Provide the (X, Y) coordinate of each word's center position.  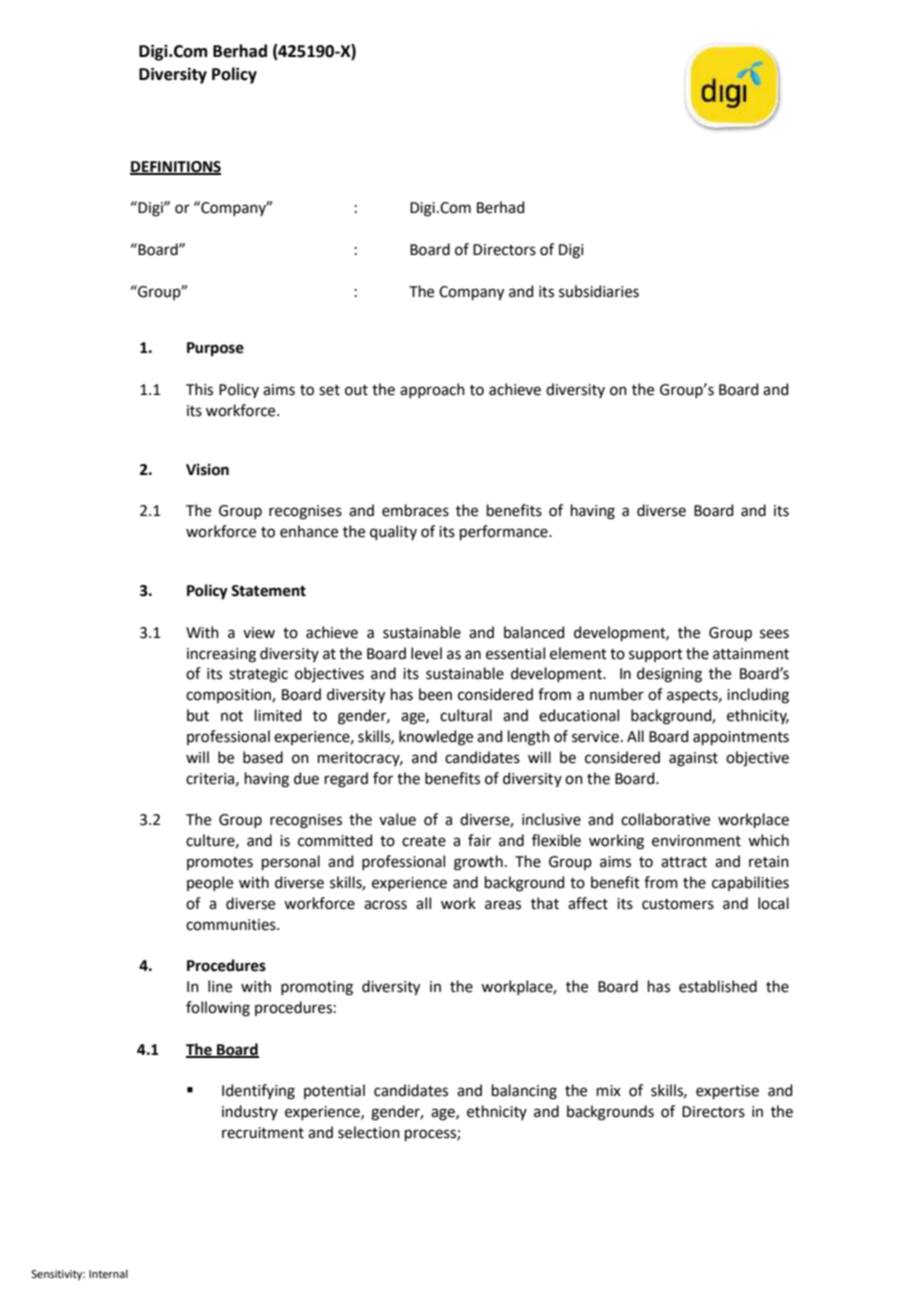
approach (432, 390)
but (198, 715)
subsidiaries (599, 291)
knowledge (436, 738)
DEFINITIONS (175, 167)
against (693, 759)
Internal (108, 1273)
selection (369, 1132)
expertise (727, 1092)
